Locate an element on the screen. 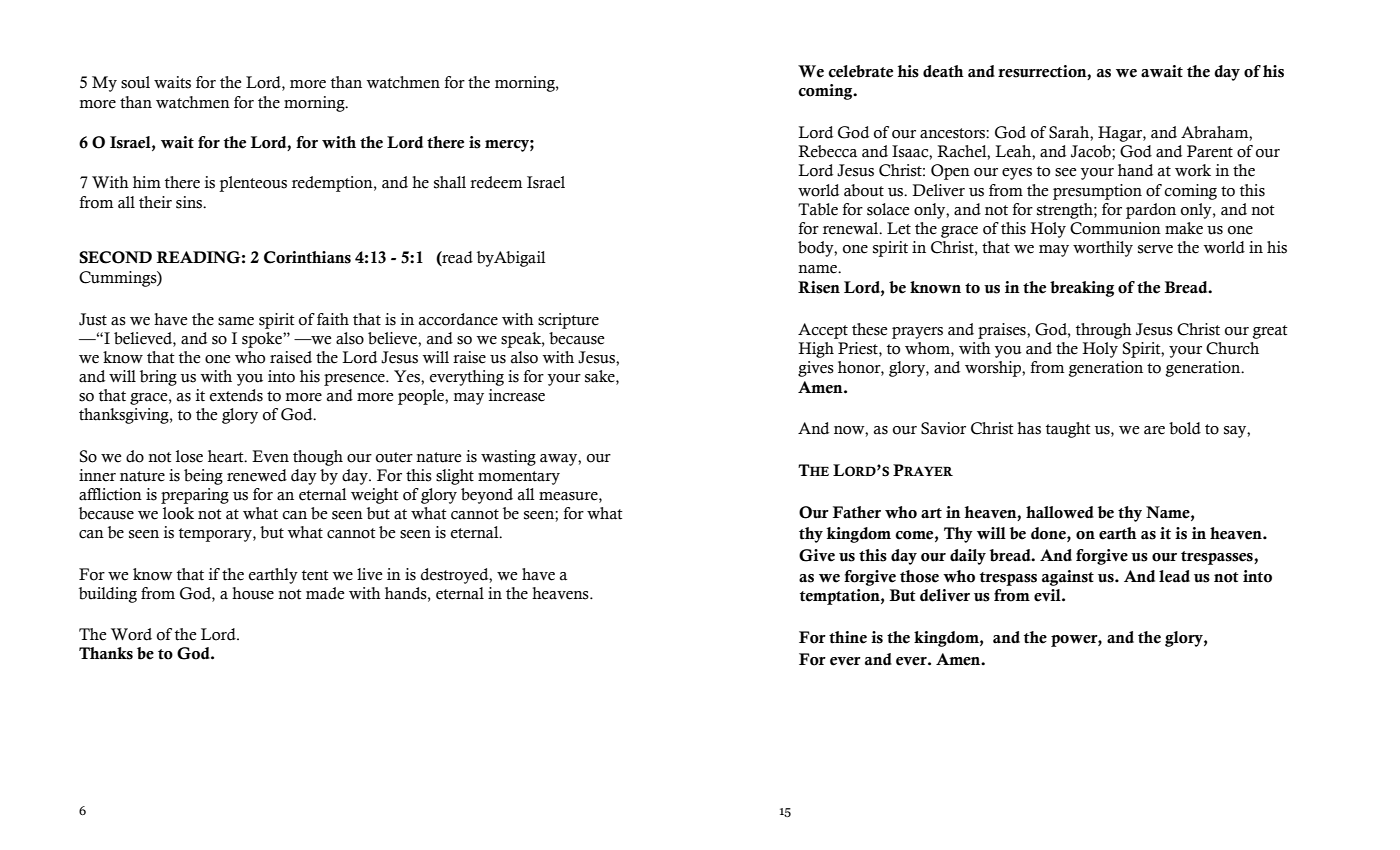 The height and width of the screenshot is (850, 1400). house is located at coordinates (253, 593).
